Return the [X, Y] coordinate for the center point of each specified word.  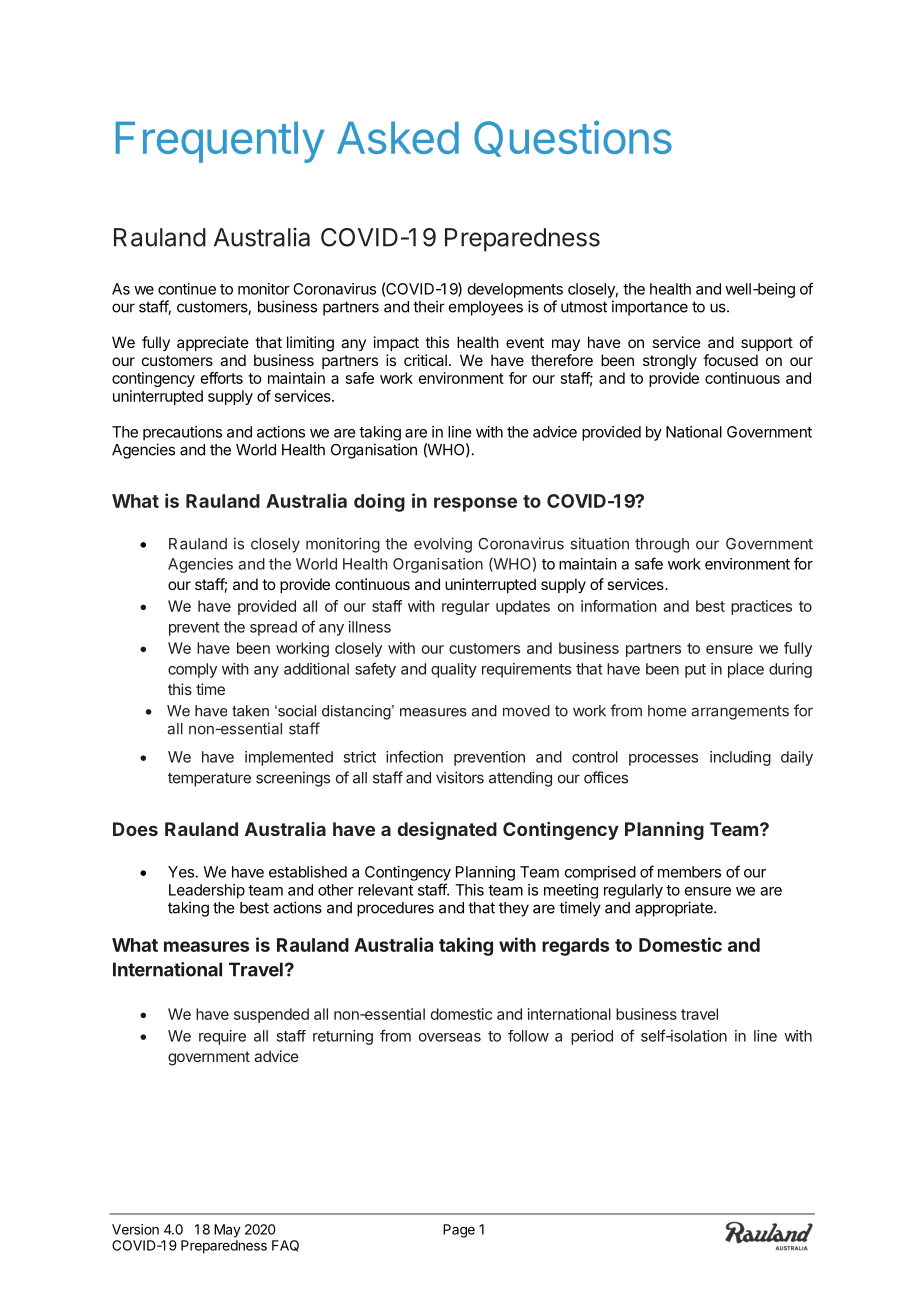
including [740, 758]
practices [761, 607]
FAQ [285, 1246]
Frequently [220, 142]
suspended [271, 1015]
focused [730, 360]
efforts [222, 378]
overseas [450, 1037]
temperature [209, 779]
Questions [573, 138]
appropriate [675, 909]
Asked [398, 137]
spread [273, 628]
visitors [460, 777]
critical [425, 360]
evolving [443, 545]
